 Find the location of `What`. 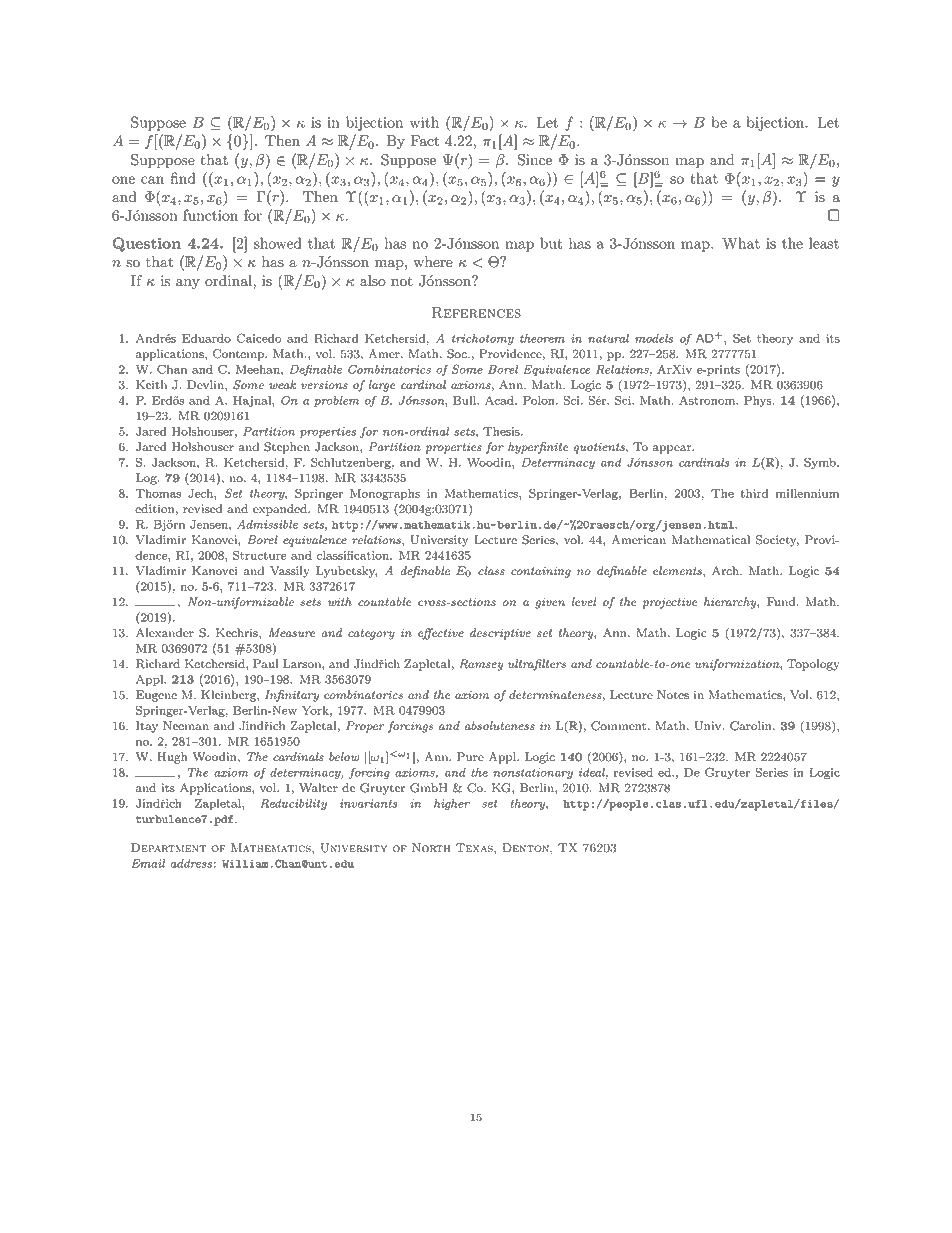

What is located at coordinates (741, 243).
